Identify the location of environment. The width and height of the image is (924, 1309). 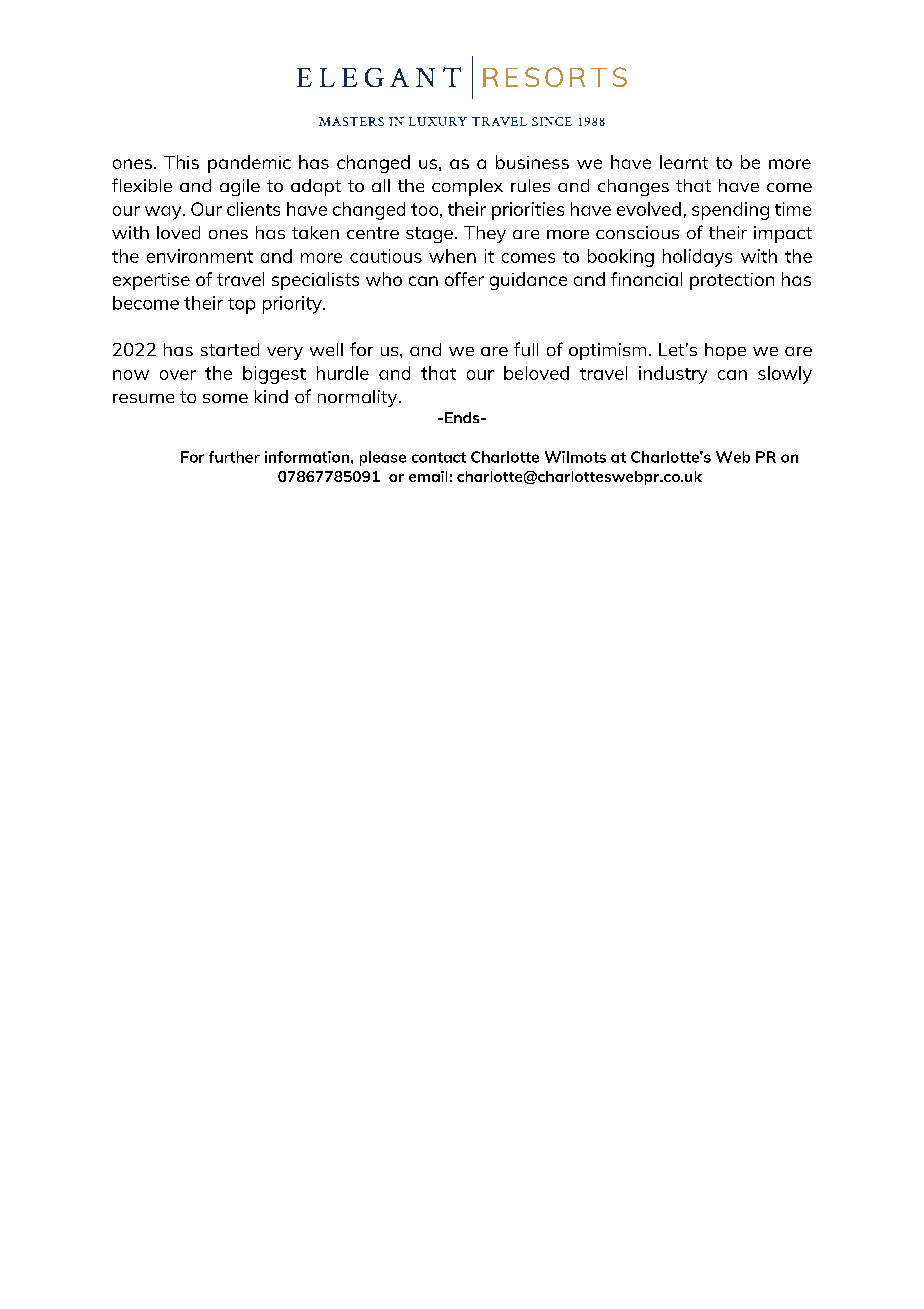
(200, 256).
